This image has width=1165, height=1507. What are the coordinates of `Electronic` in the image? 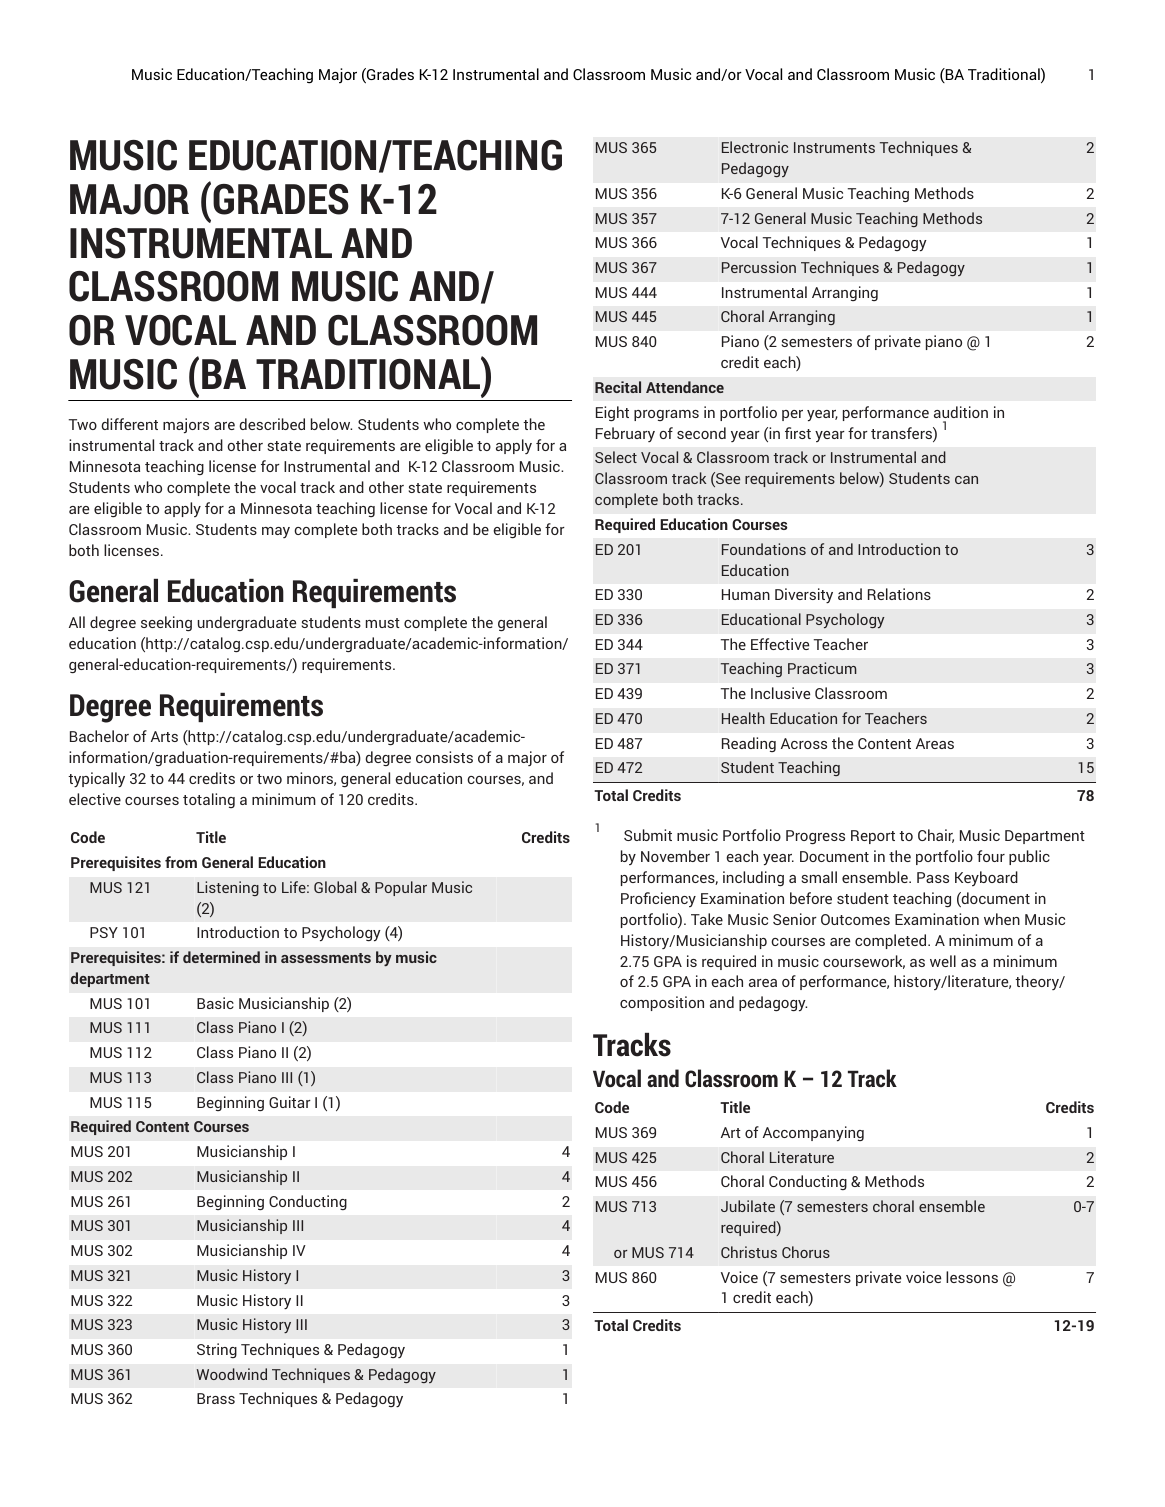 It's located at (755, 147).
